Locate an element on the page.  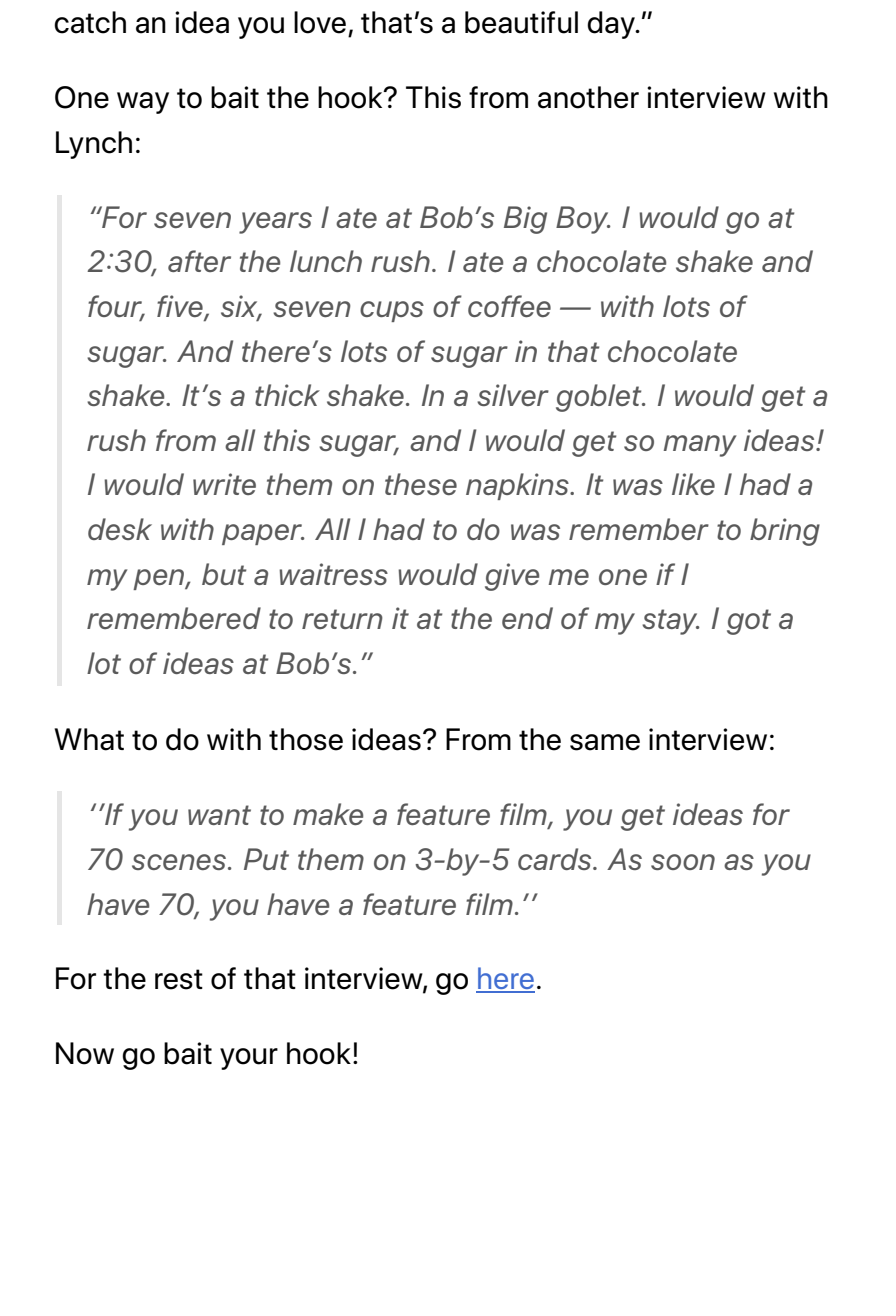
after is located at coordinates (199, 261).
